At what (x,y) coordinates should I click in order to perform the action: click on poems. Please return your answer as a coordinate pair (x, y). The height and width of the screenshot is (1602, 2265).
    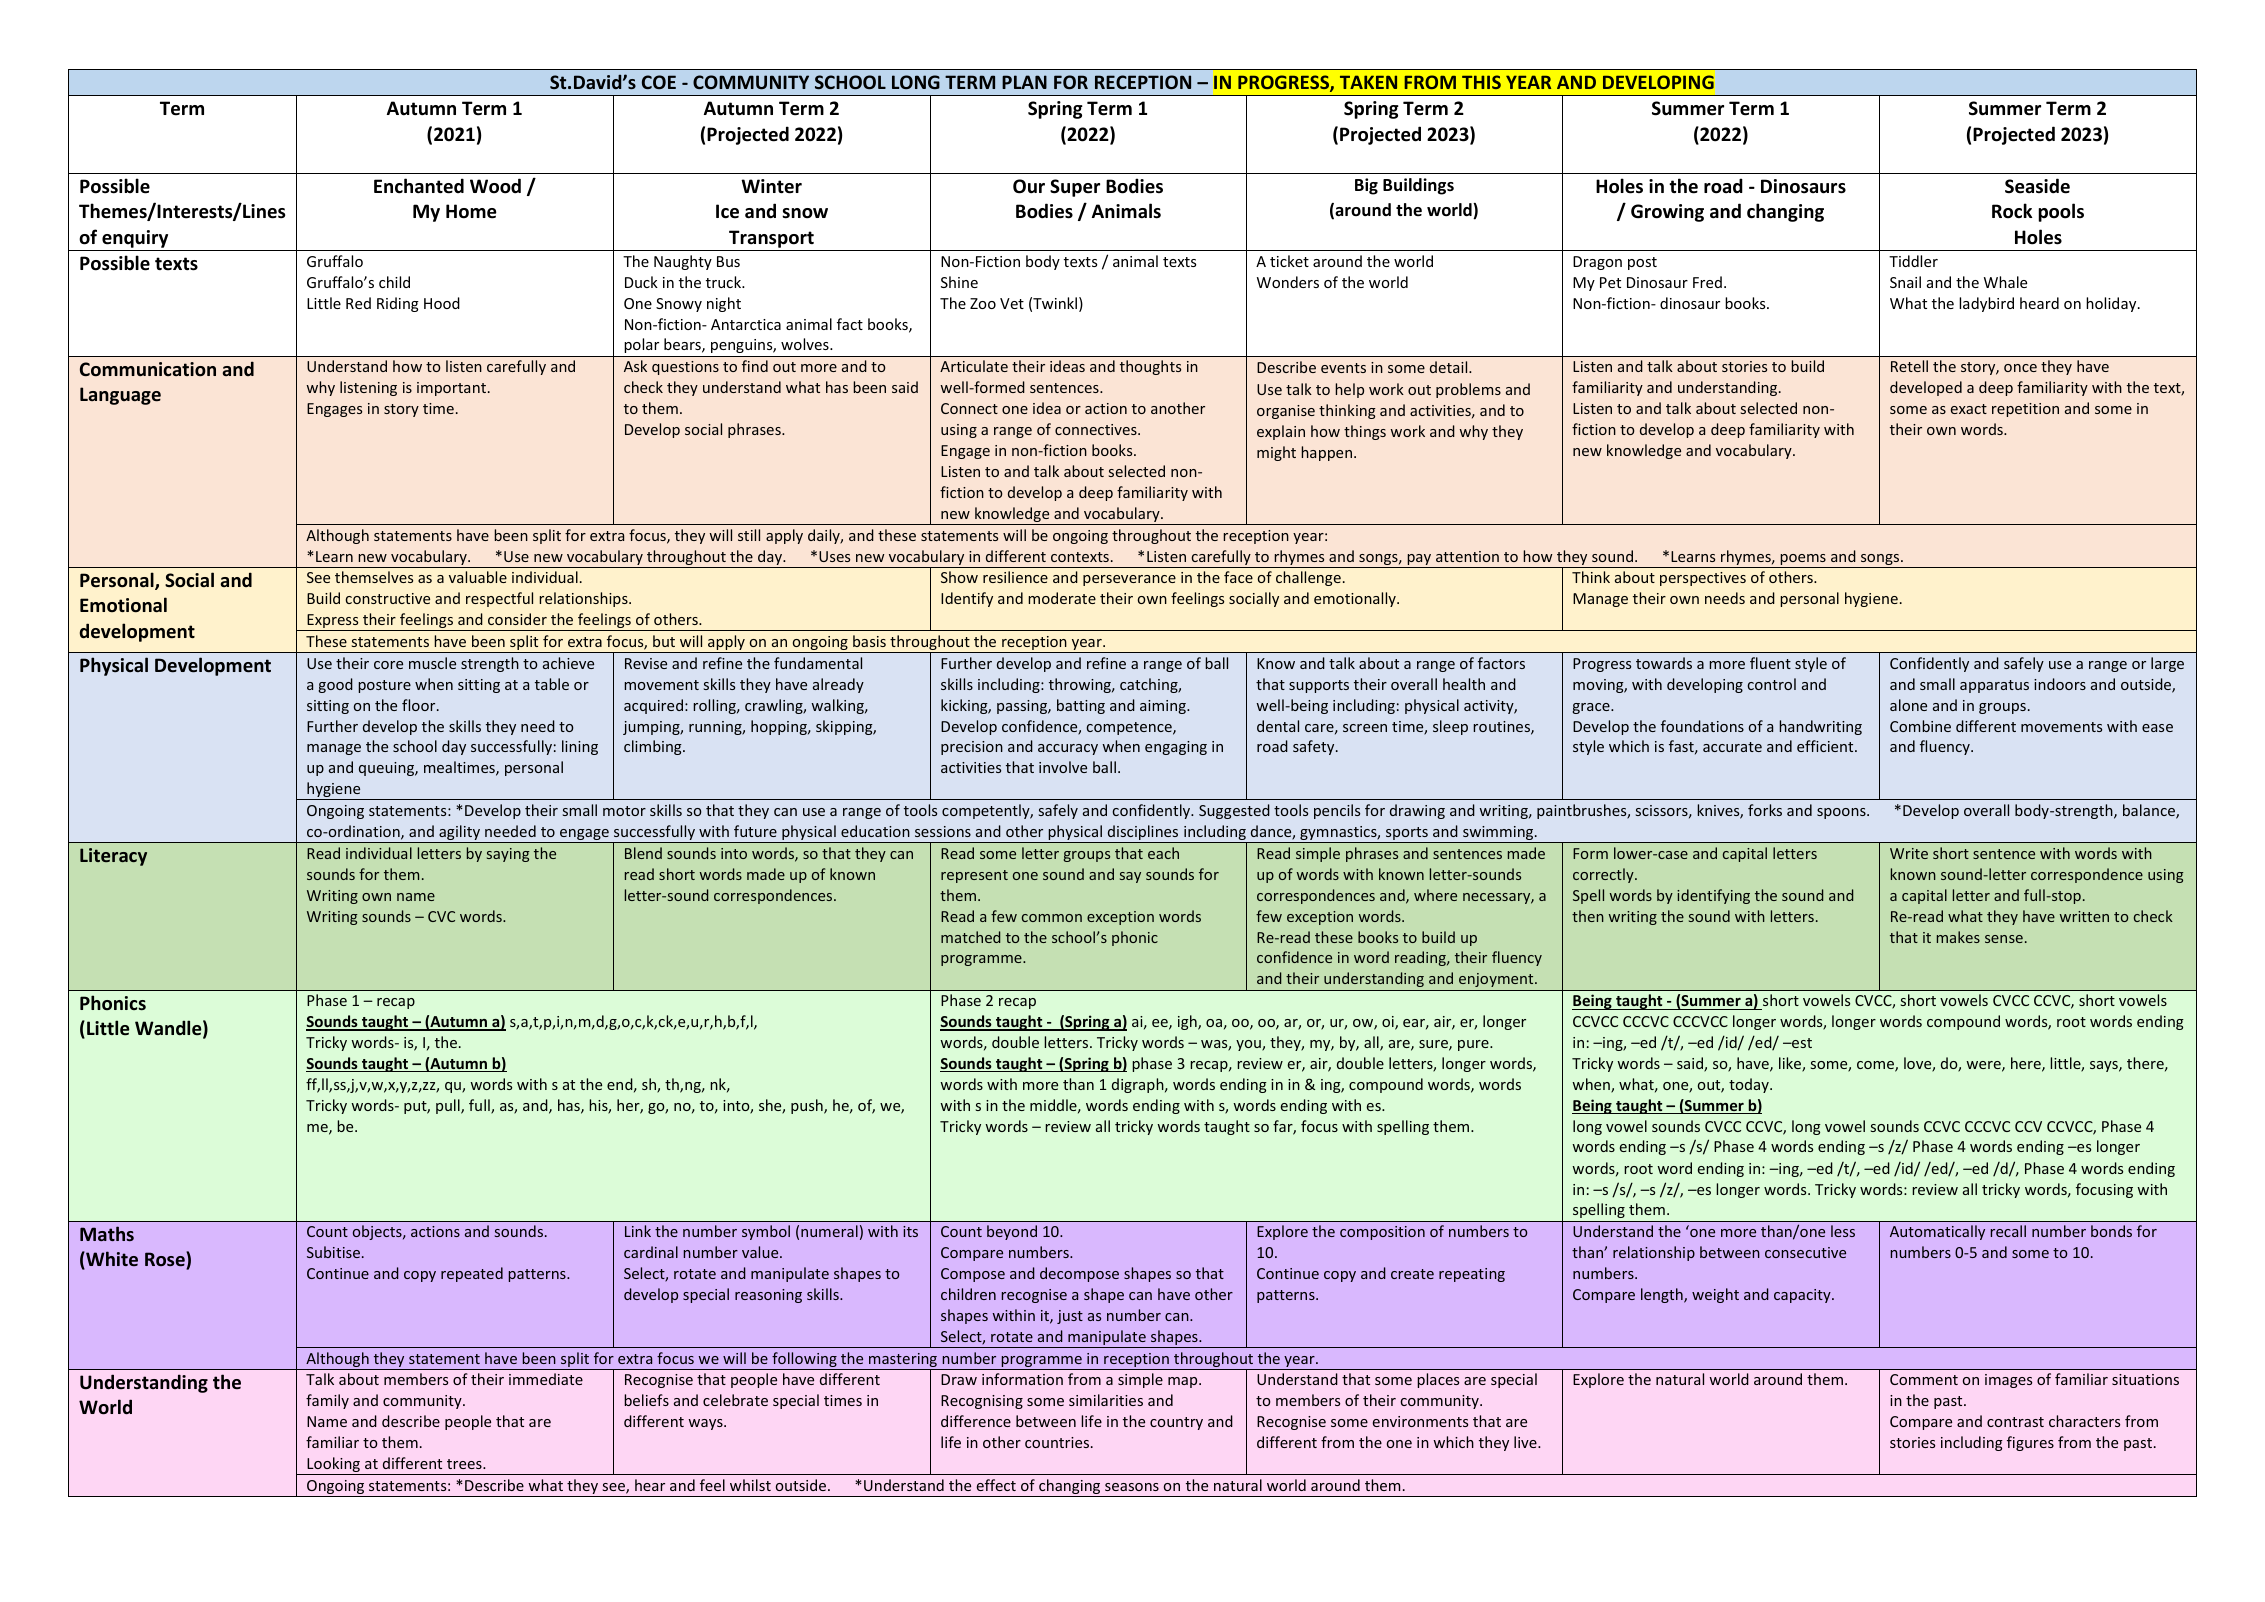
    Looking at the image, I should click on (1803, 561).
